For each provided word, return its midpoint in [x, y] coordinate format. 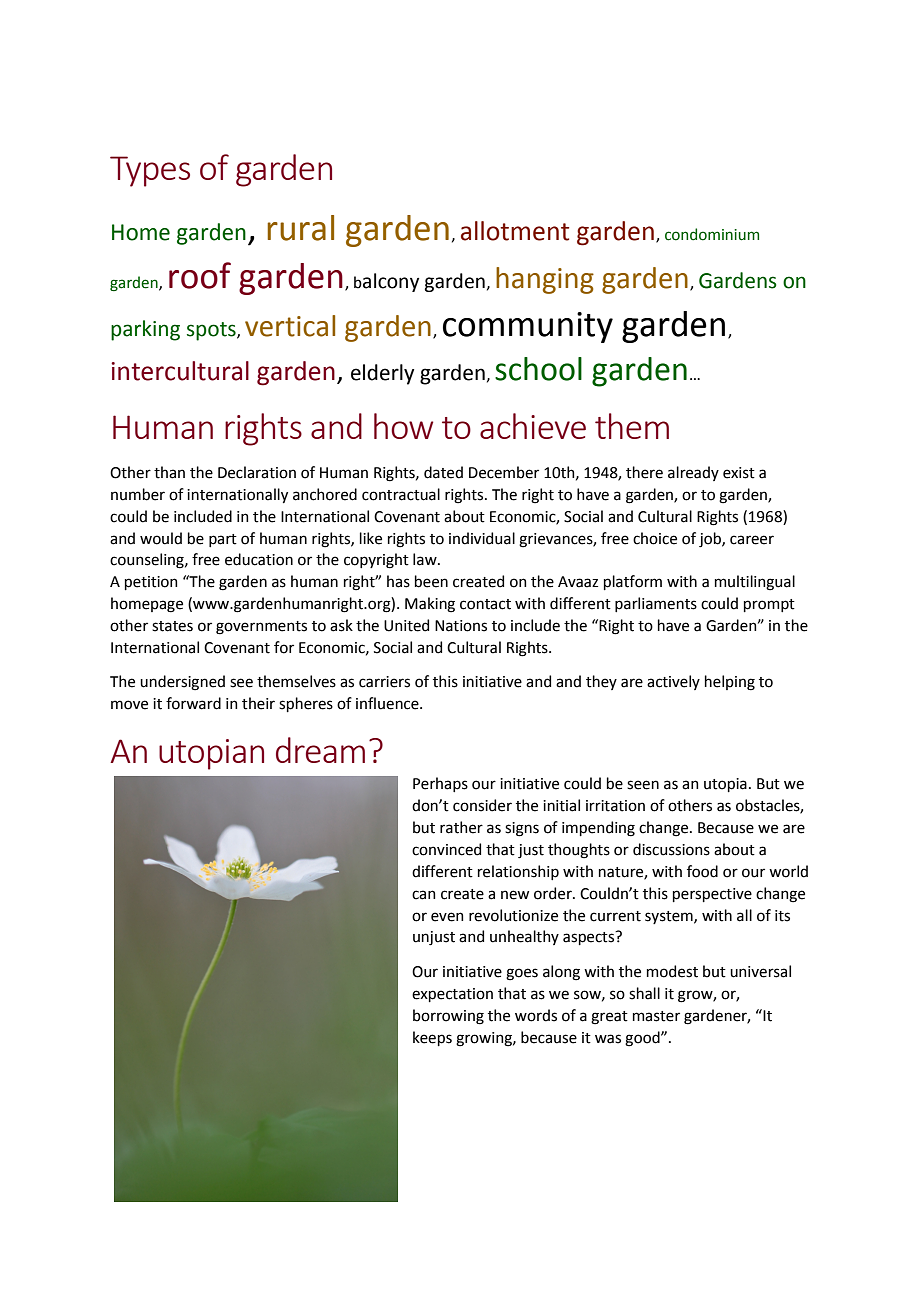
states [172, 626]
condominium [712, 234]
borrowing [448, 1017]
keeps [432, 1038]
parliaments [656, 604]
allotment [515, 231]
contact [485, 604]
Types [150, 171]
